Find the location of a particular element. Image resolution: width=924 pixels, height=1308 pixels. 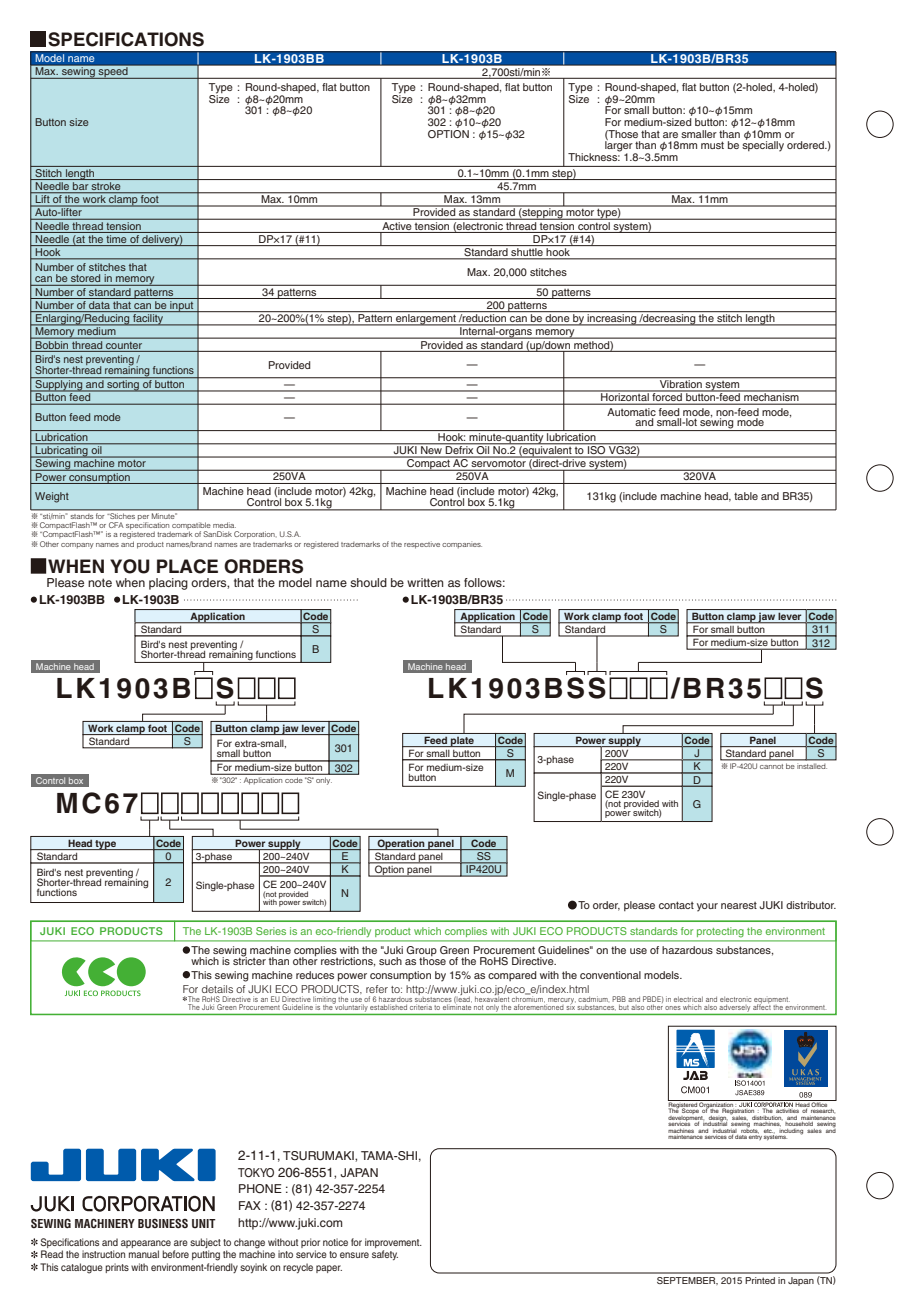

must is located at coordinates (712, 145).
